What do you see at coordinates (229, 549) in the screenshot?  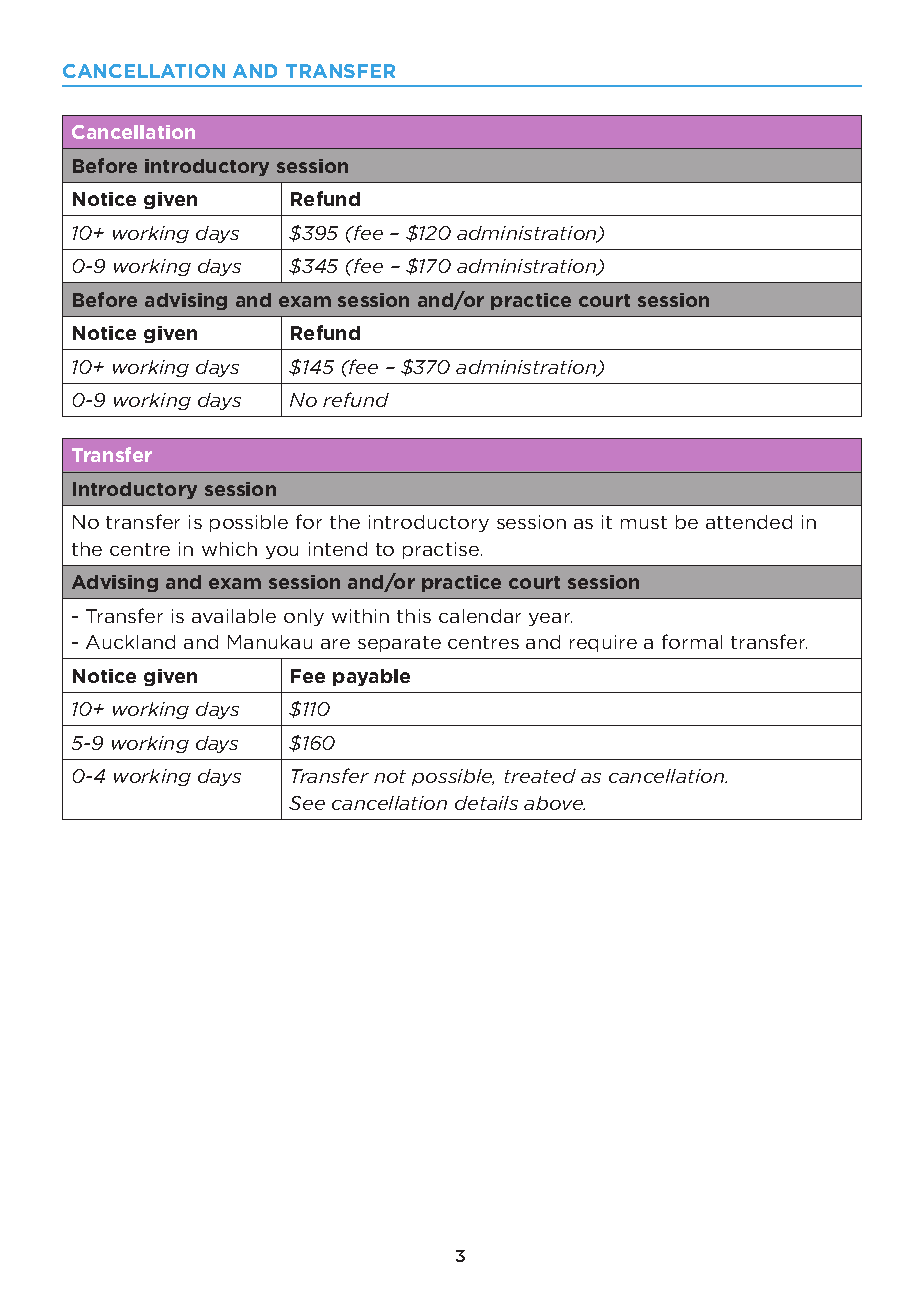 I see `which` at bounding box center [229, 549].
